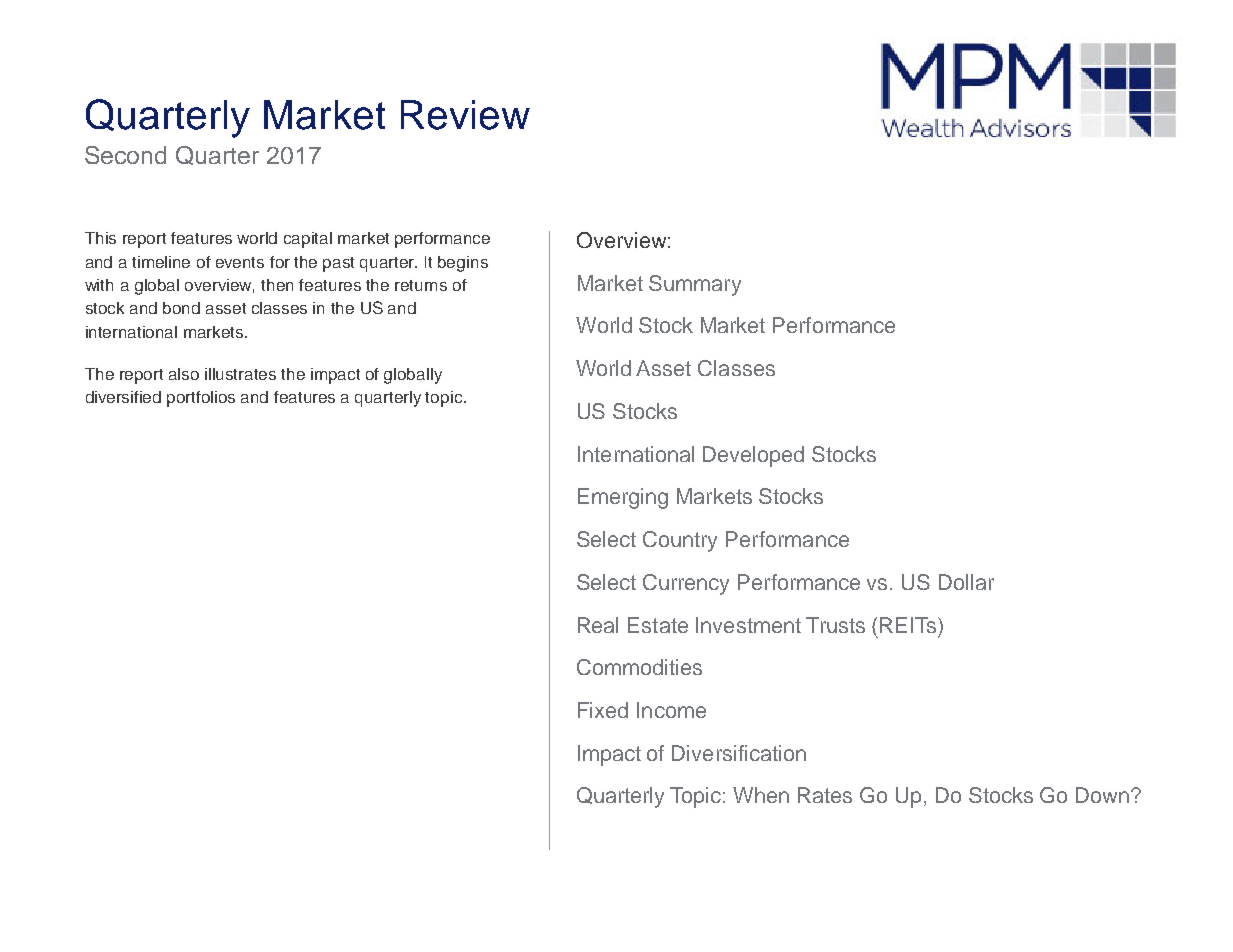 This screenshot has height=952, width=1233. What do you see at coordinates (181, 308) in the screenshot?
I see `bond` at bounding box center [181, 308].
